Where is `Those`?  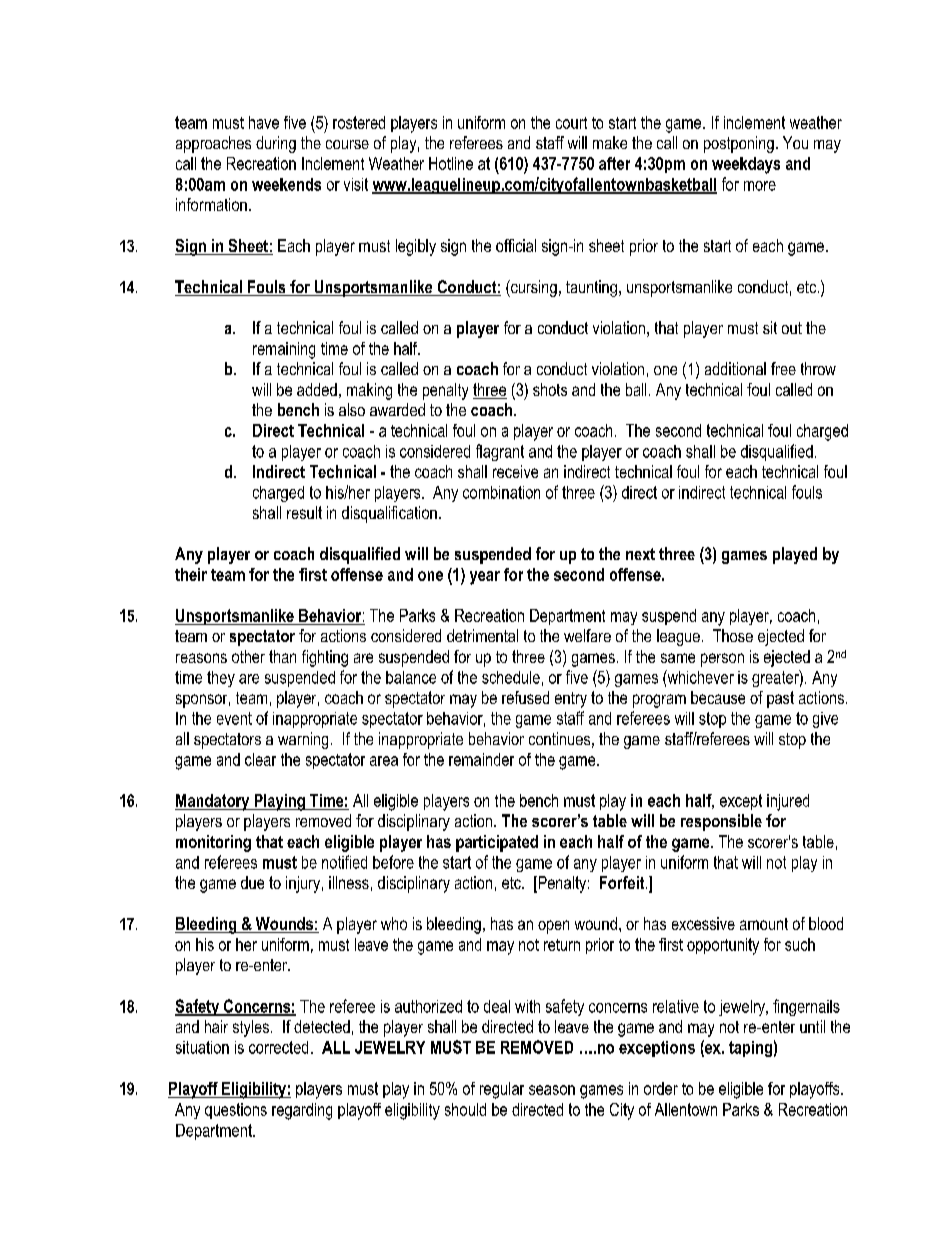 Those is located at coordinates (733, 635).
